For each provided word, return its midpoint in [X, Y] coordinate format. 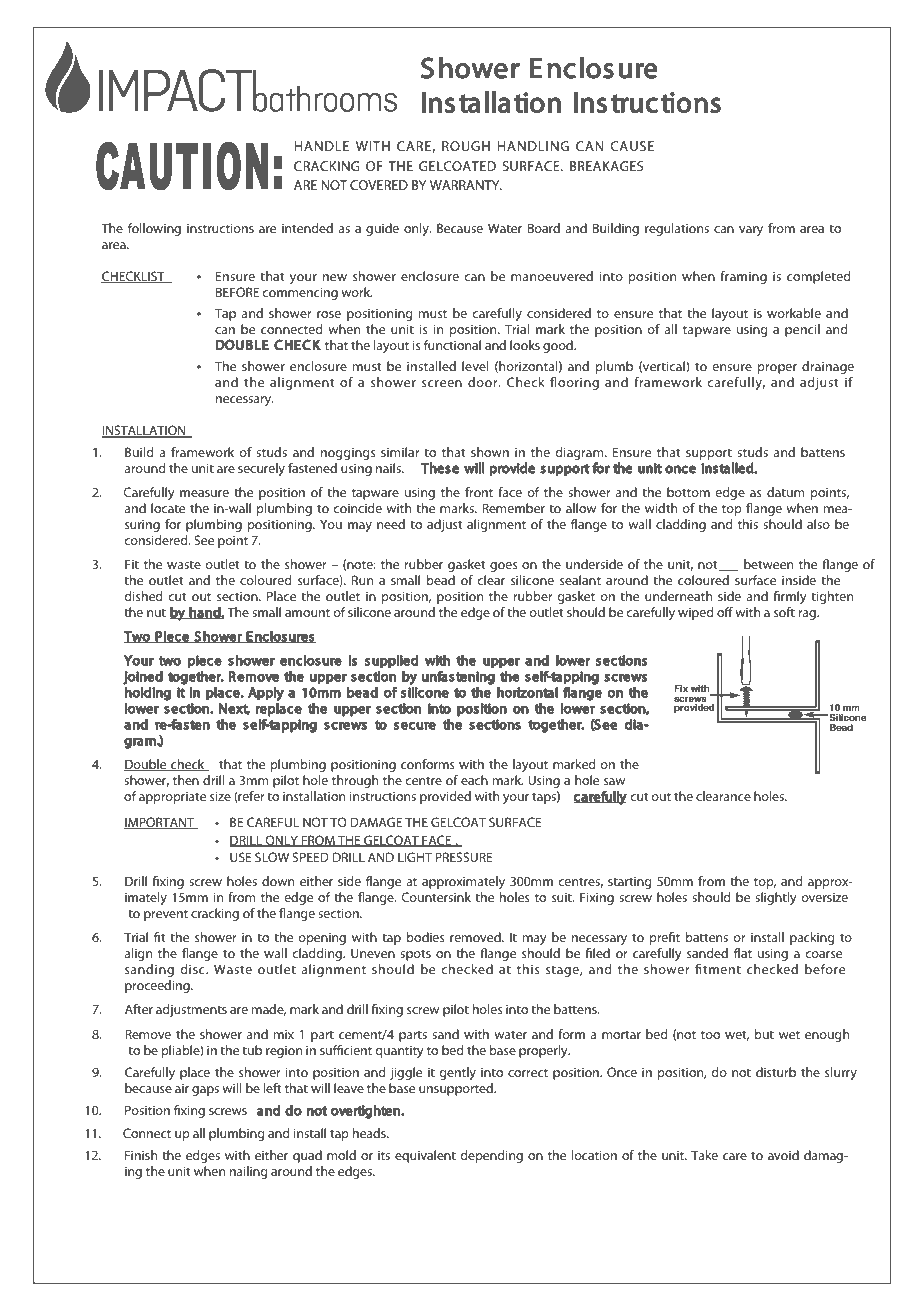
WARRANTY [466, 185]
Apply [266, 694]
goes [504, 567]
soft [784, 612]
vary [751, 231]
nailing [248, 1172]
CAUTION [182, 166]
